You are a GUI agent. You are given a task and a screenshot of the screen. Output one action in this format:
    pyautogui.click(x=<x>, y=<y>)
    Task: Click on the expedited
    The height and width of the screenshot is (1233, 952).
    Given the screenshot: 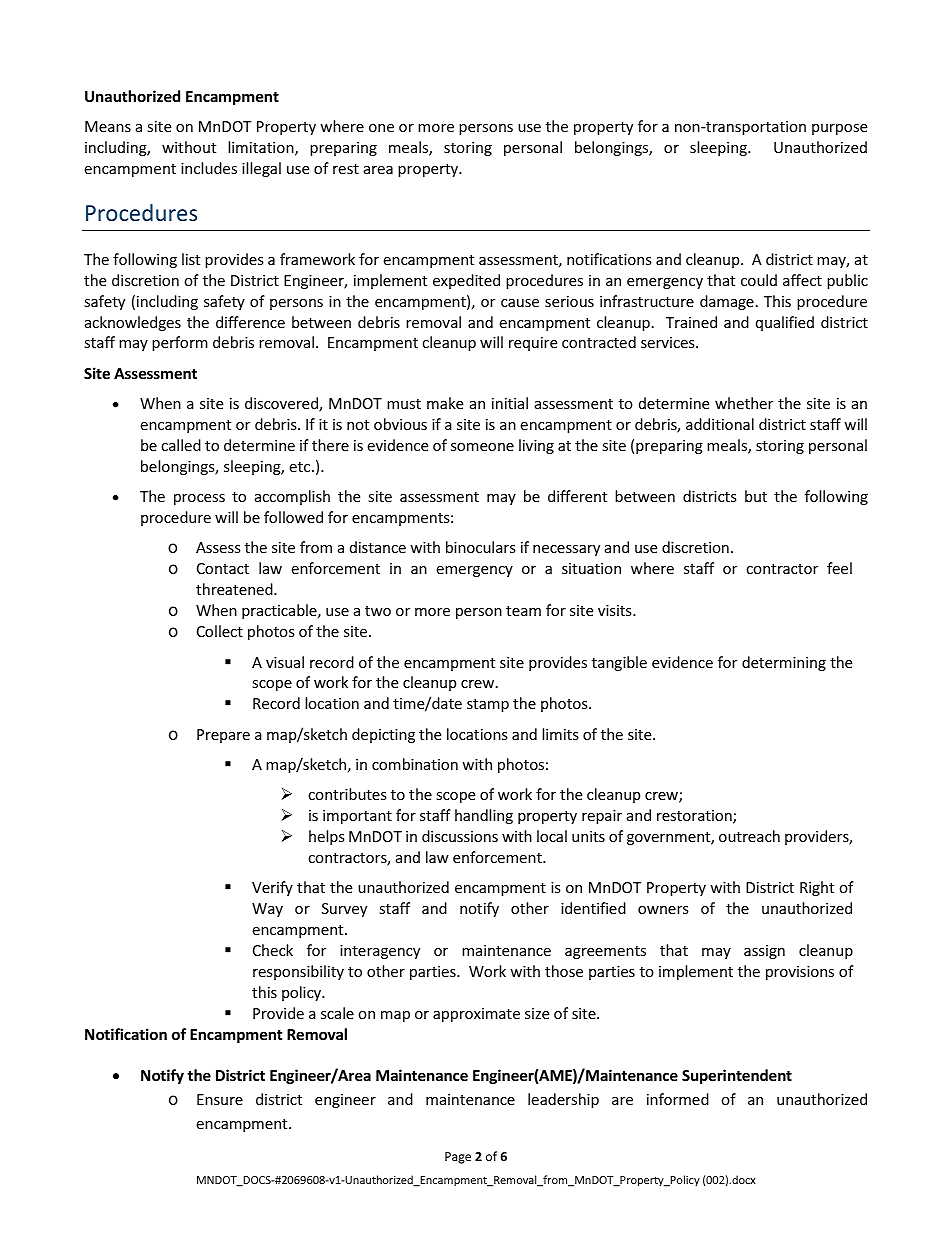 What is the action you would take?
    pyautogui.click(x=466, y=281)
